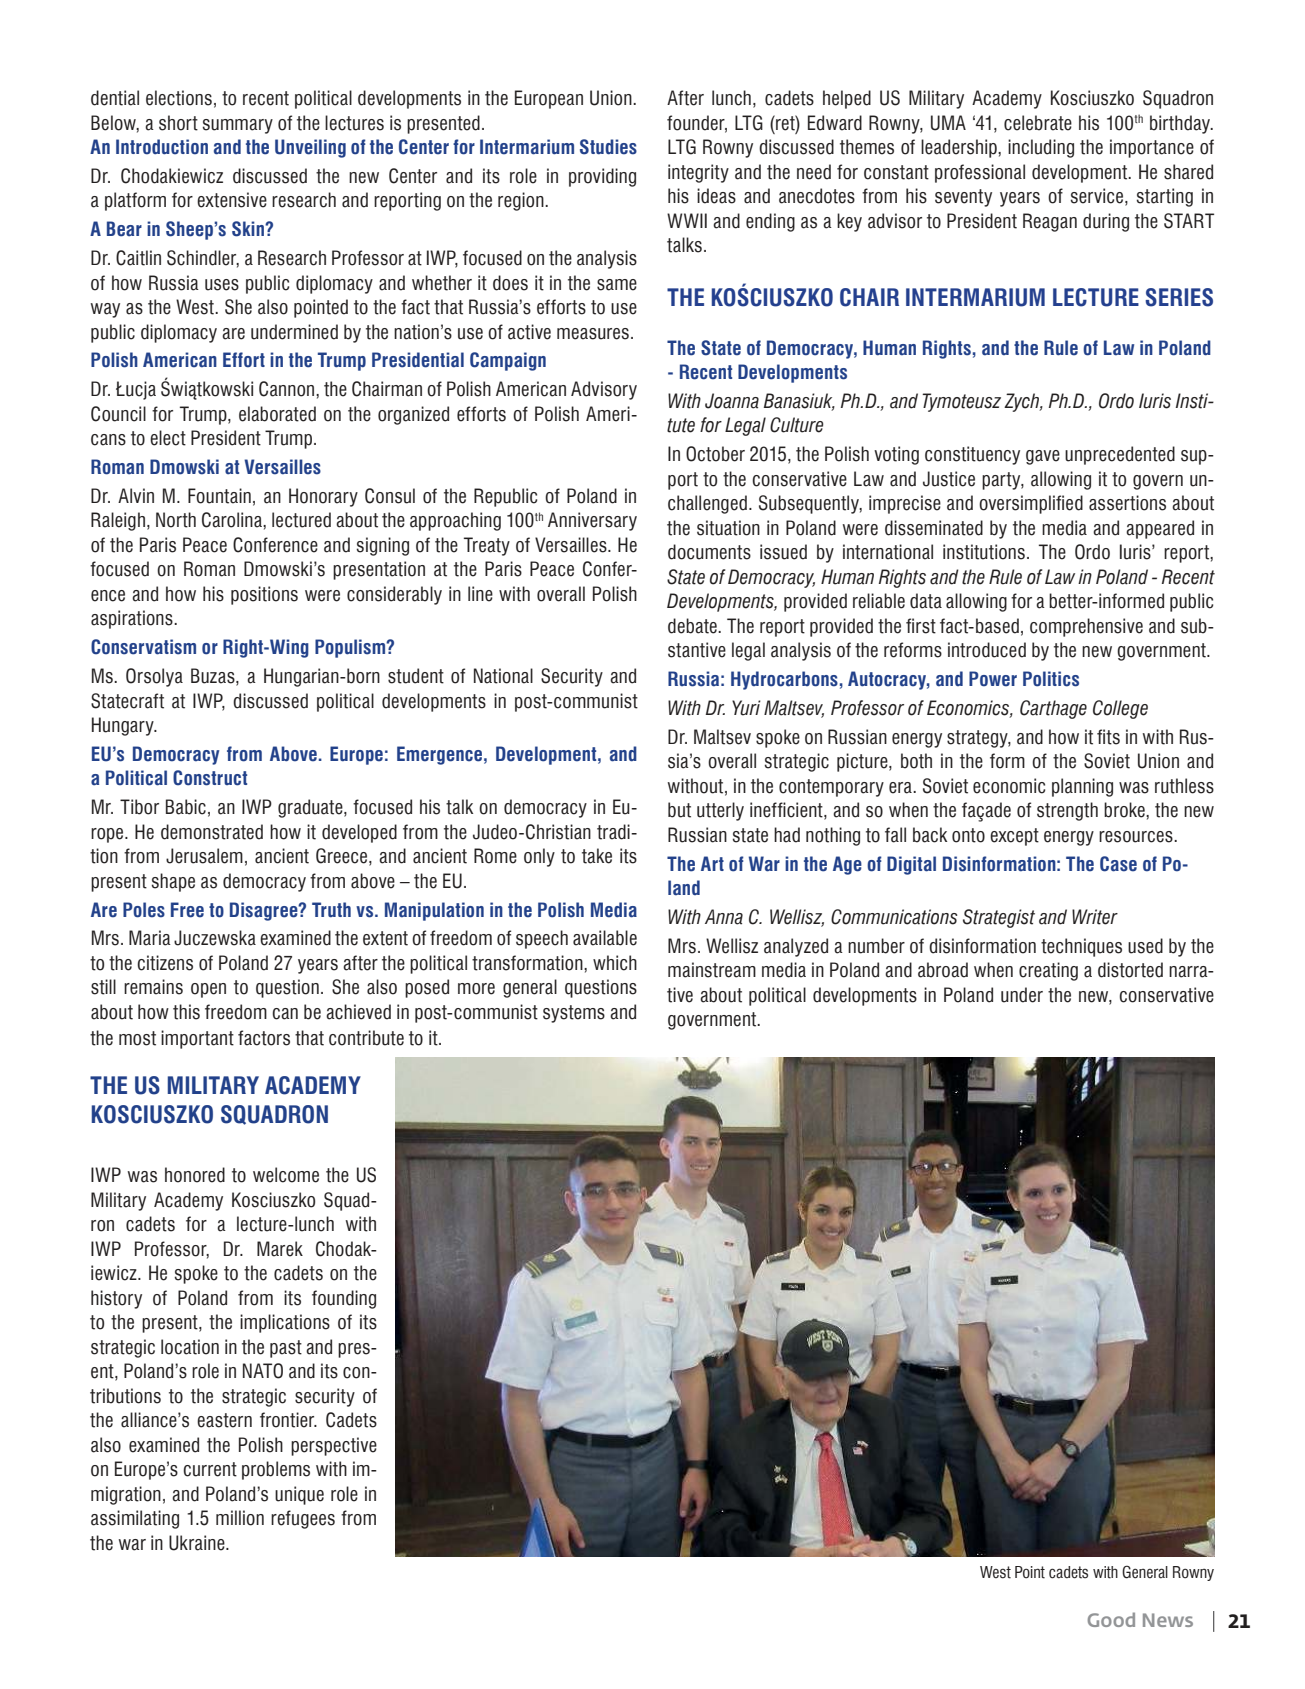 The width and height of the image is (1305, 1689). What do you see at coordinates (195, 1175) in the image?
I see `honored` at bounding box center [195, 1175].
